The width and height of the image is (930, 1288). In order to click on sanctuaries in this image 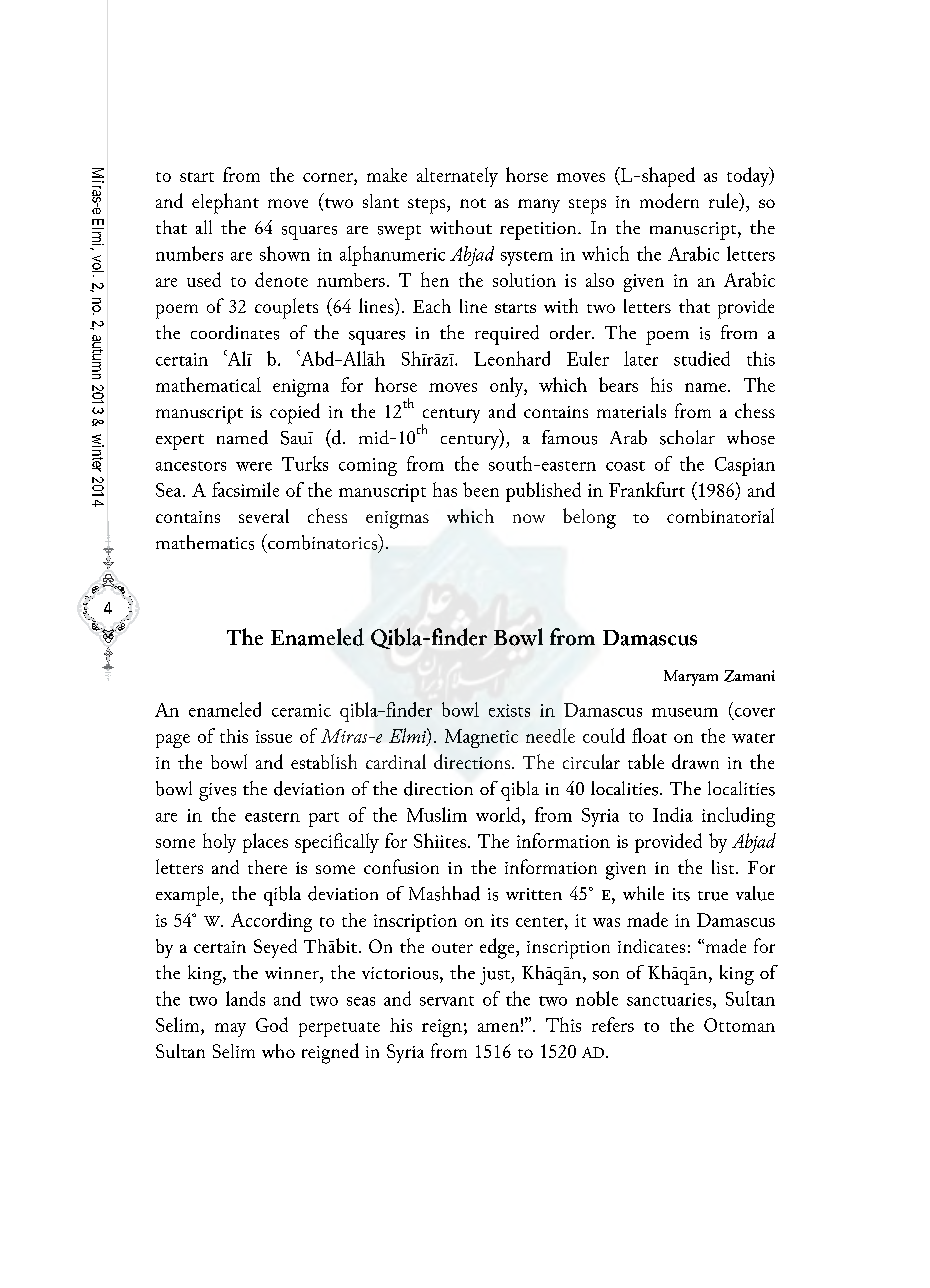, I will do `click(670, 999)`.
